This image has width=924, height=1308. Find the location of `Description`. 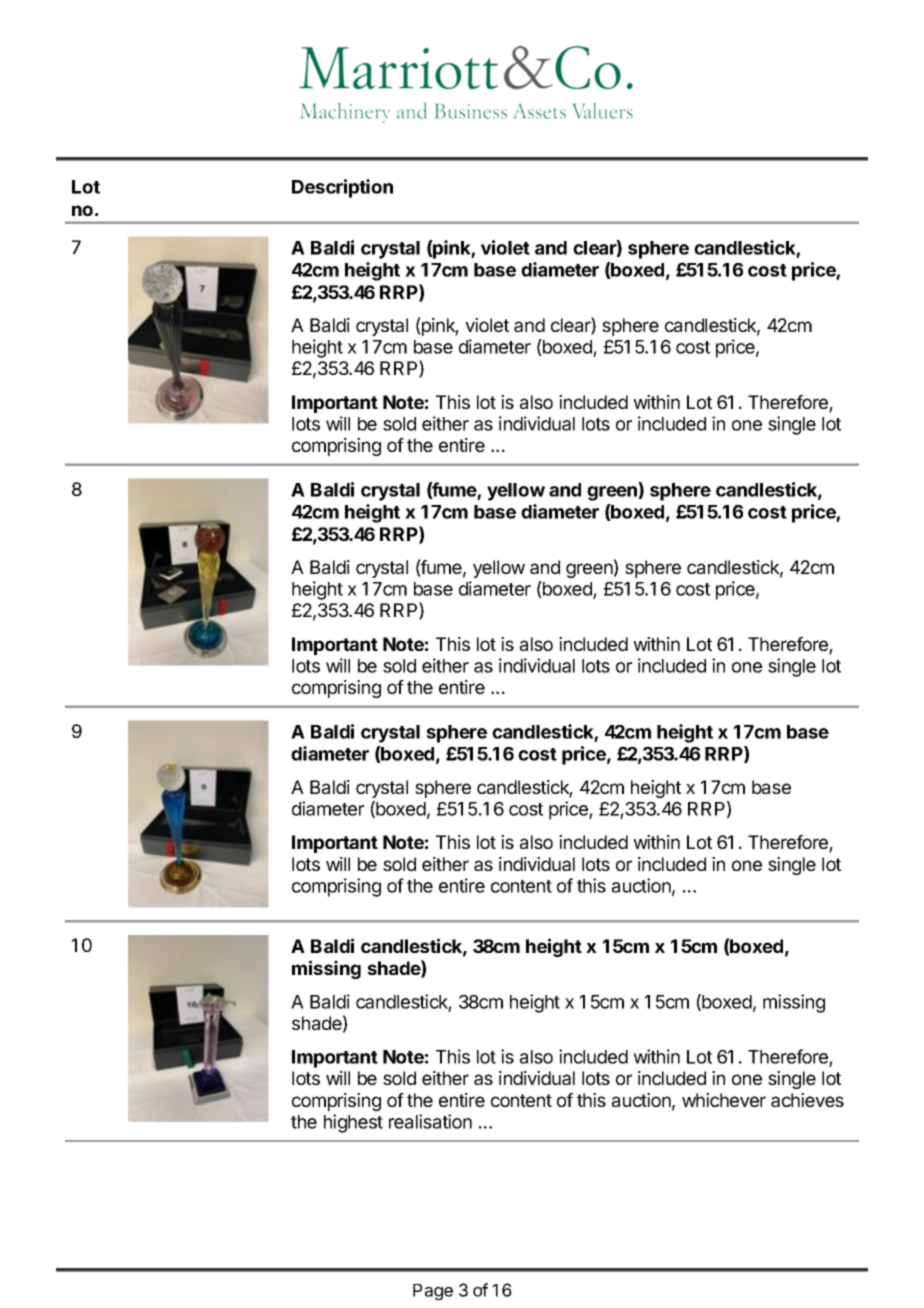

Description is located at coordinates (342, 188).
